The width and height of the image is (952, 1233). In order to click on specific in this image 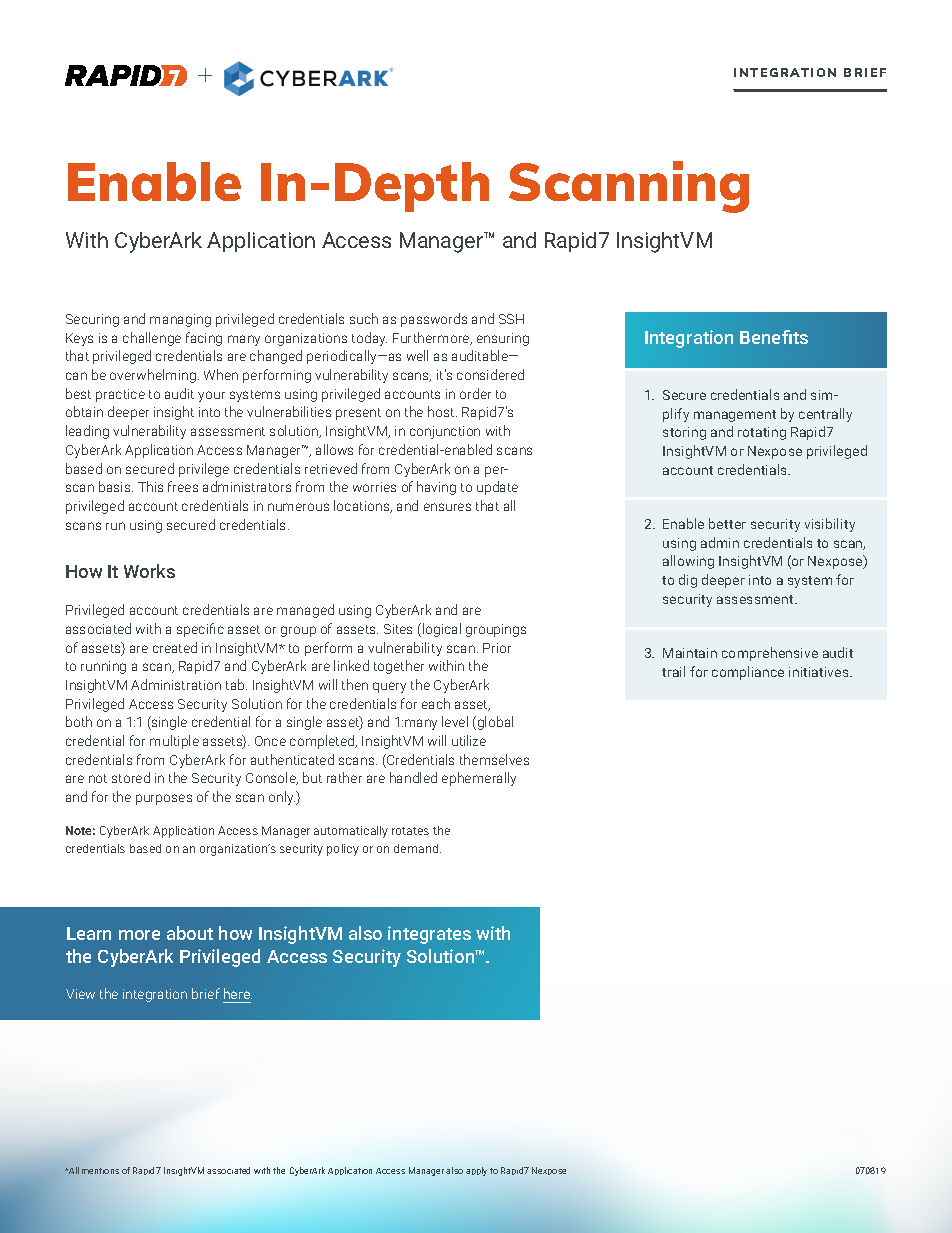, I will do `click(200, 630)`.
